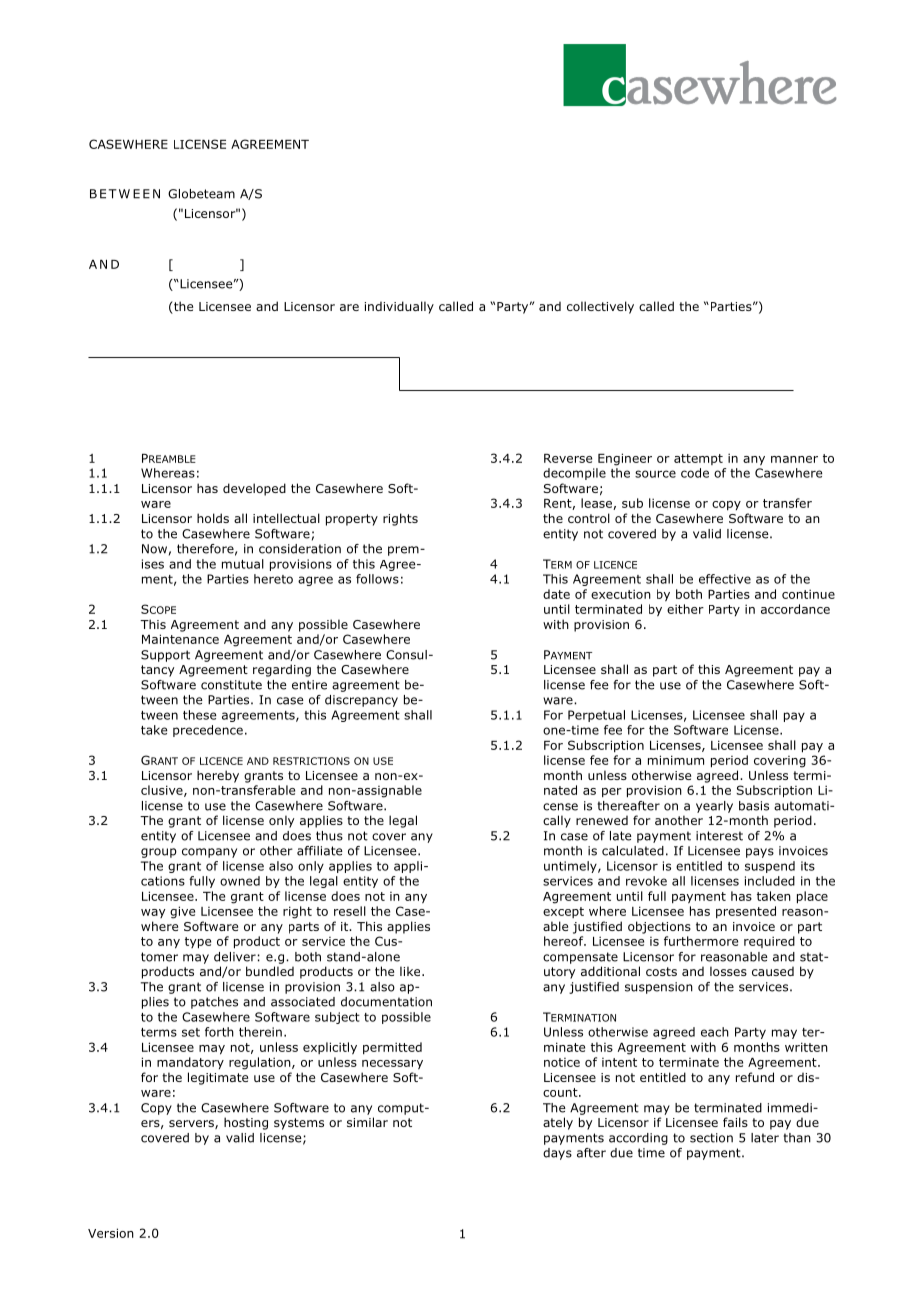  I want to click on individually, so click(399, 307).
